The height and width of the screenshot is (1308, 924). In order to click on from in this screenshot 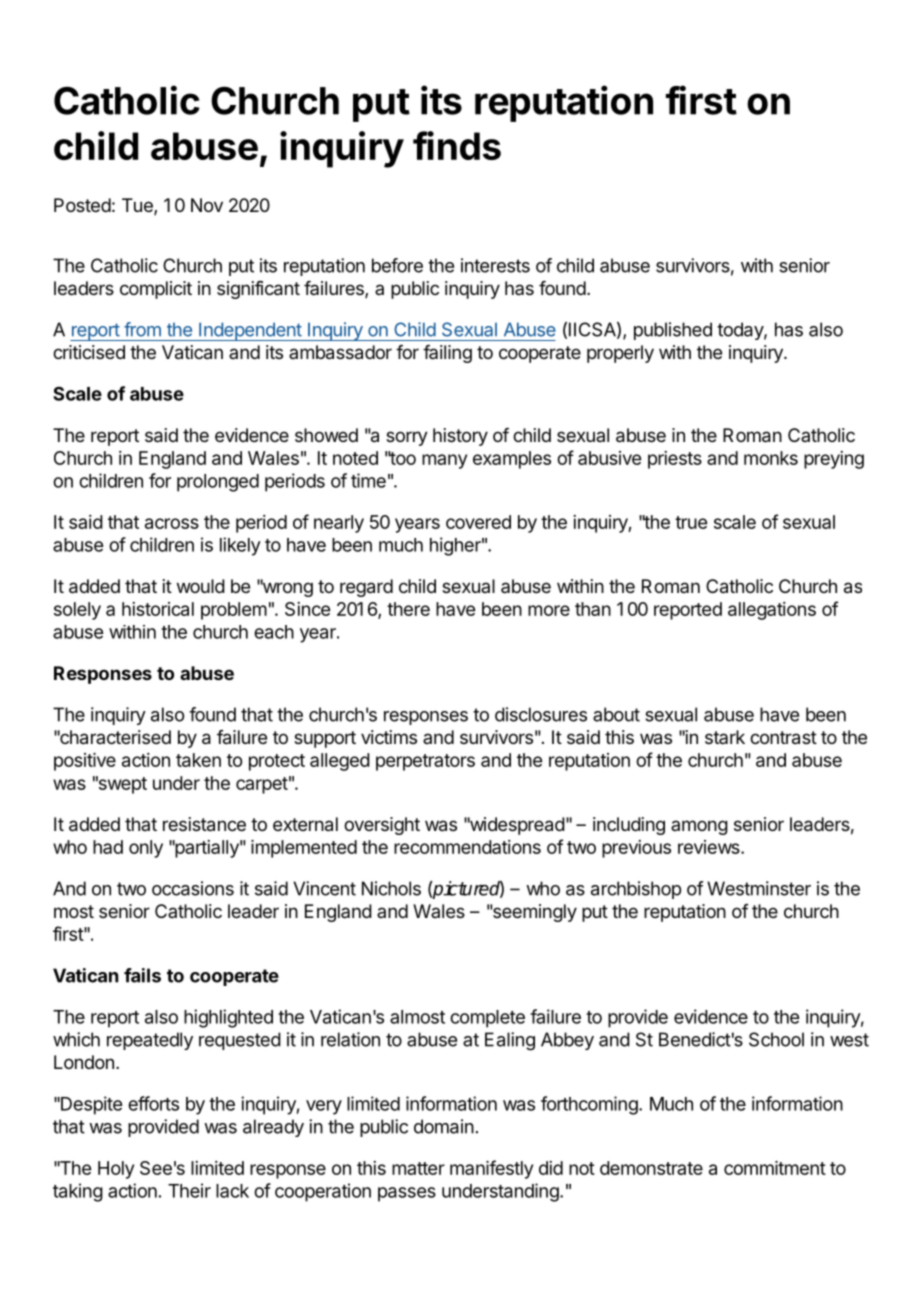, I will do `click(142, 329)`.
